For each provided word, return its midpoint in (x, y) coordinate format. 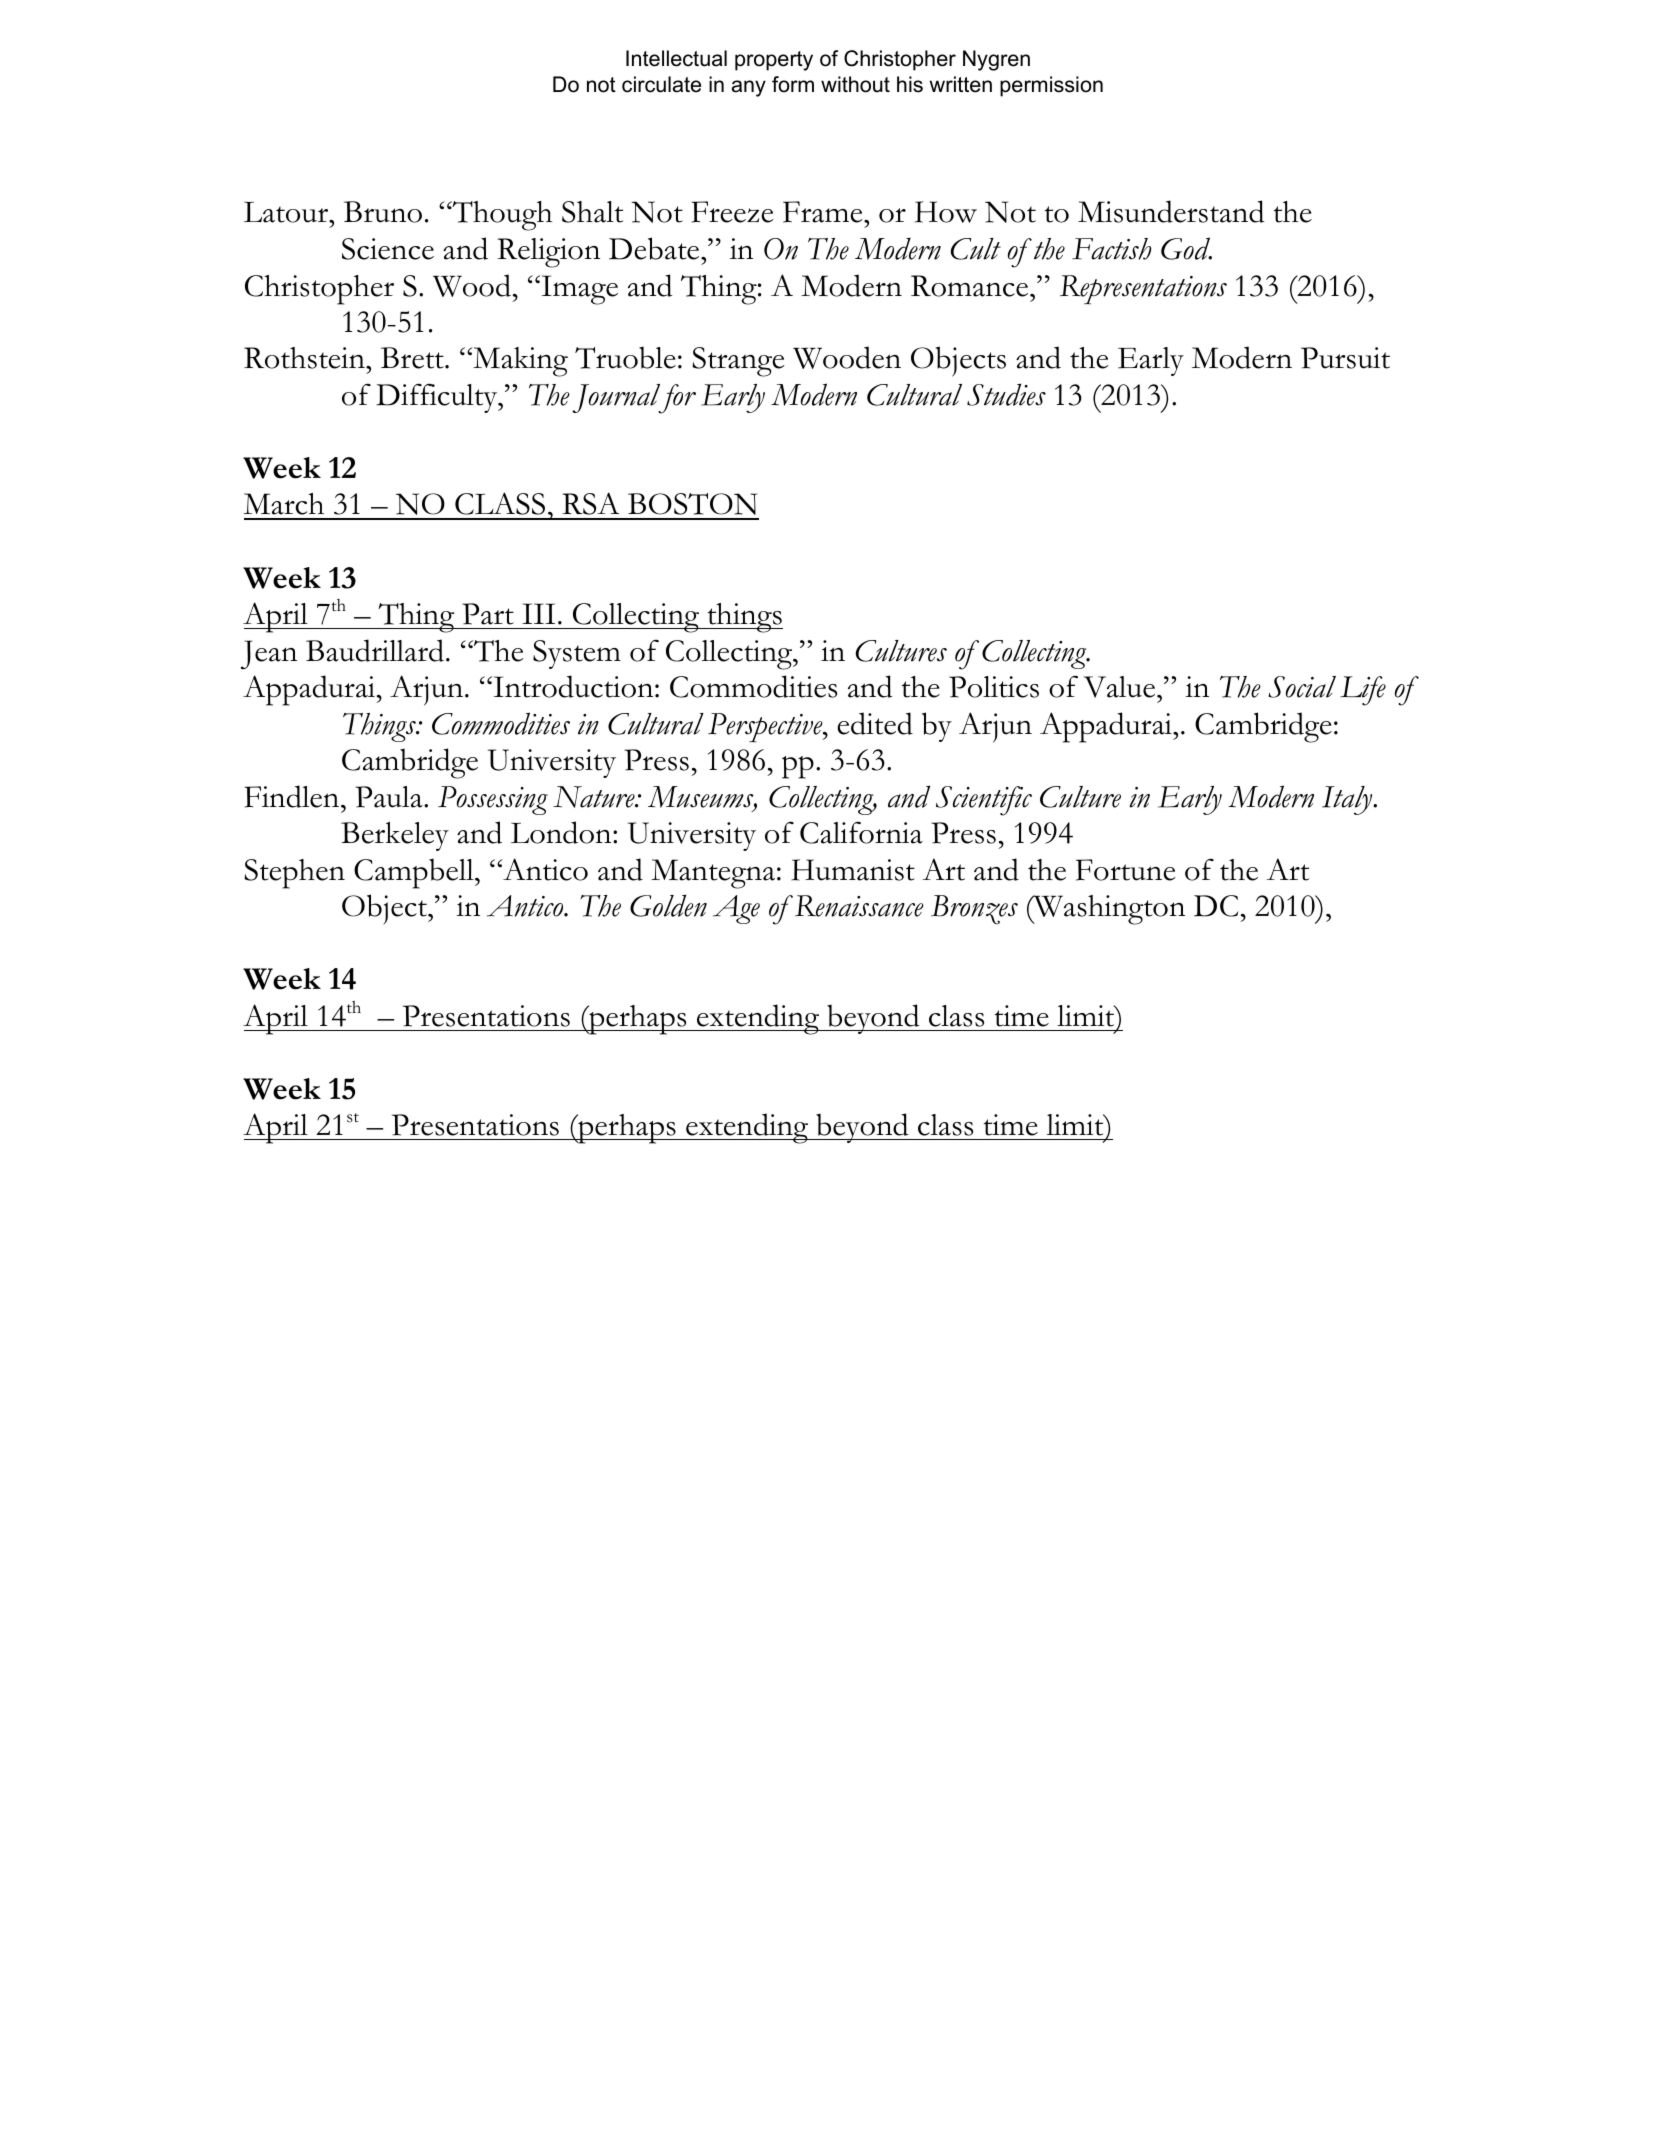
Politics (994, 687)
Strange (738, 362)
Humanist (853, 870)
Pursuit (1345, 358)
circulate (661, 84)
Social (1302, 687)
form (793, 84)
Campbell (415, 873)
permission (1051, 86)
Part (488, 614)
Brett (413, 358)
